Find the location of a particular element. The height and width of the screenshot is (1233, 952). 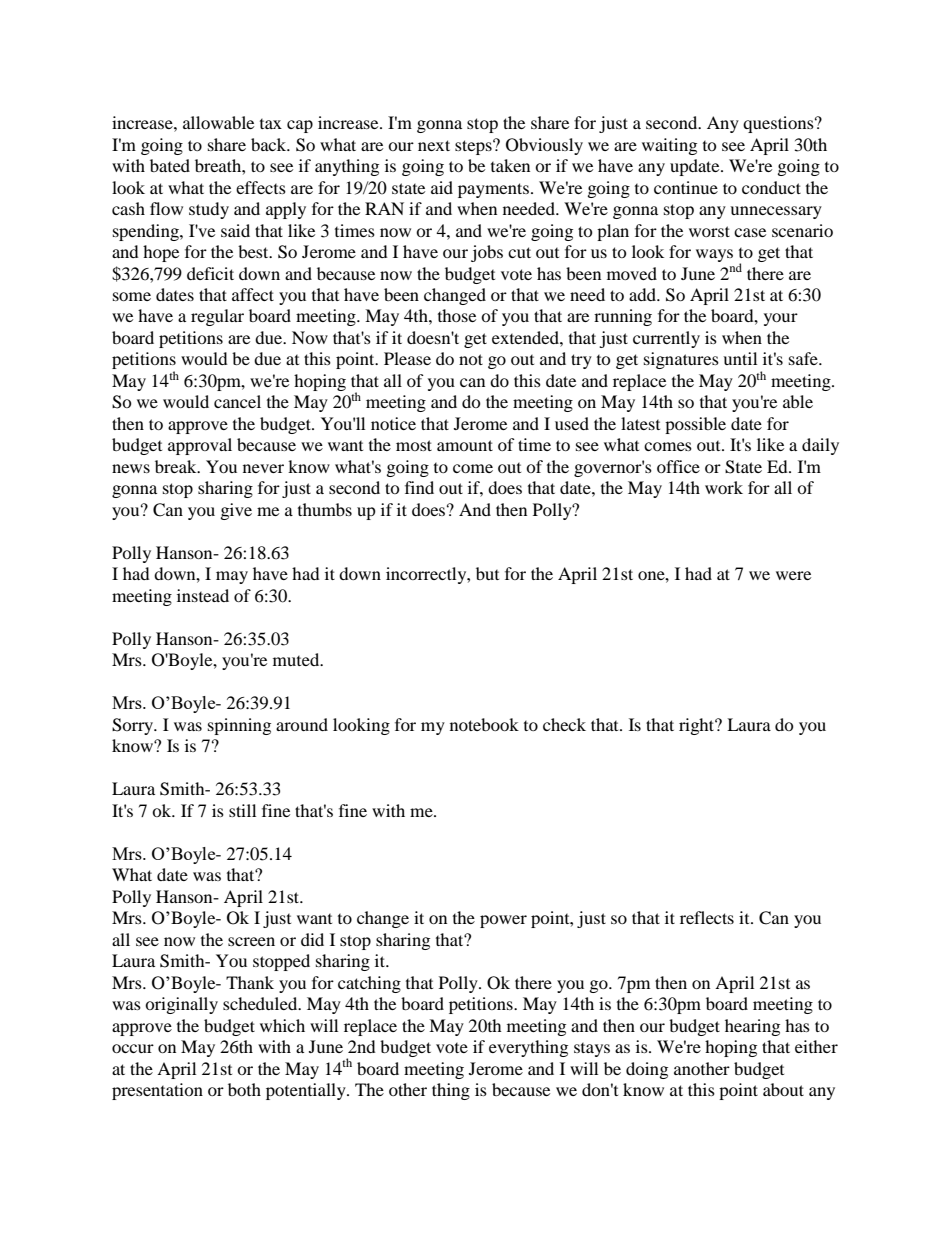

approval is located at coordinates (200, 446).
